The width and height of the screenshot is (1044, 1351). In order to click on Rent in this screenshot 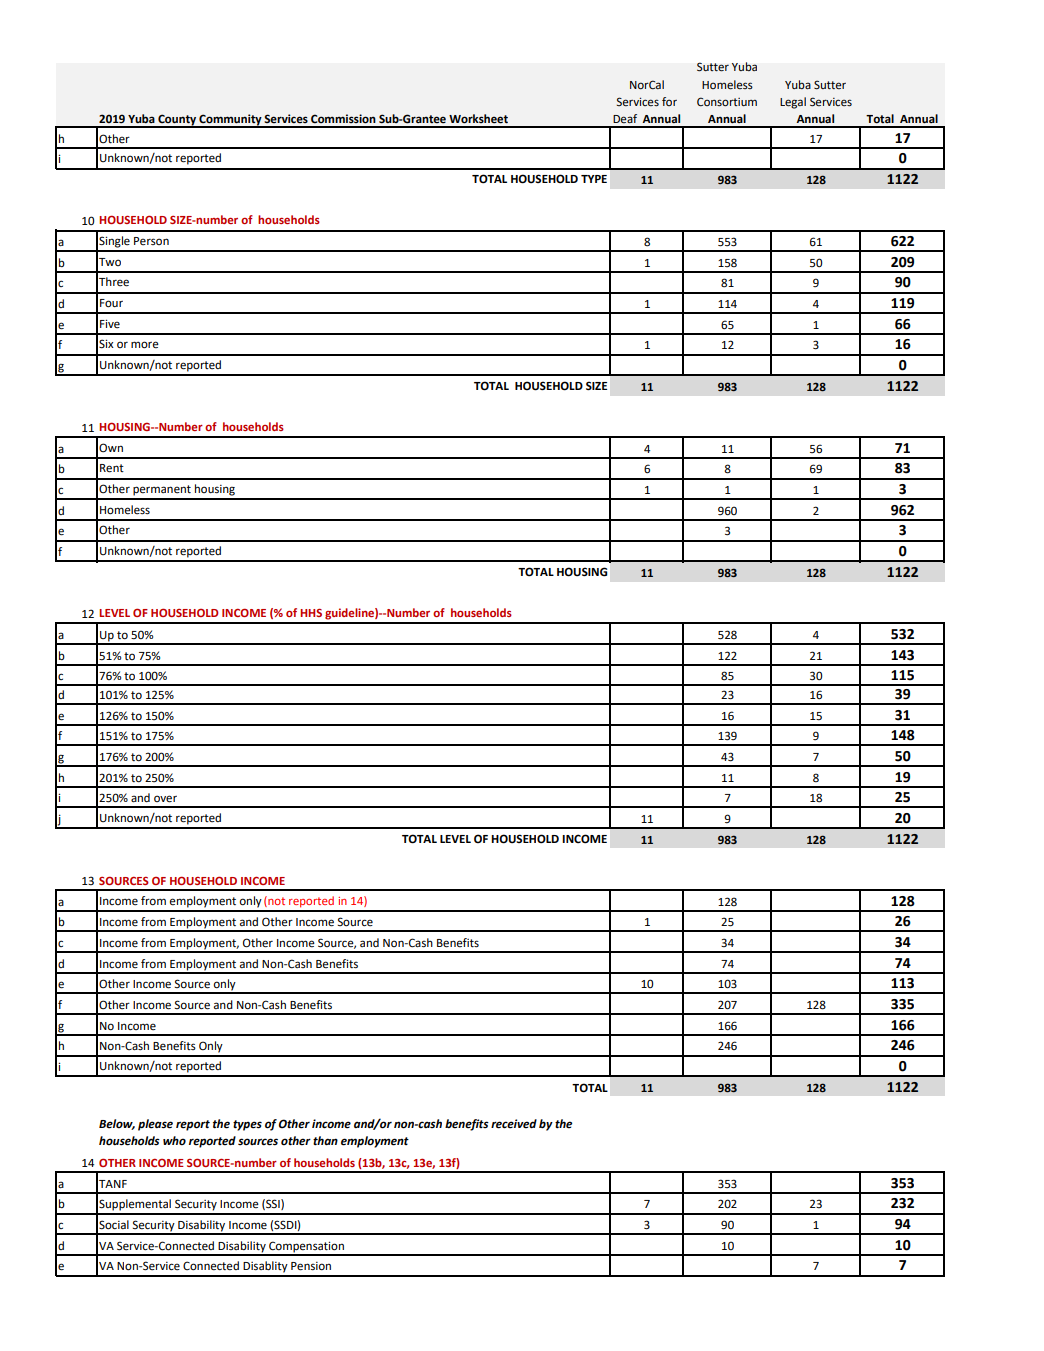, I will do `click(112, 468)`.
